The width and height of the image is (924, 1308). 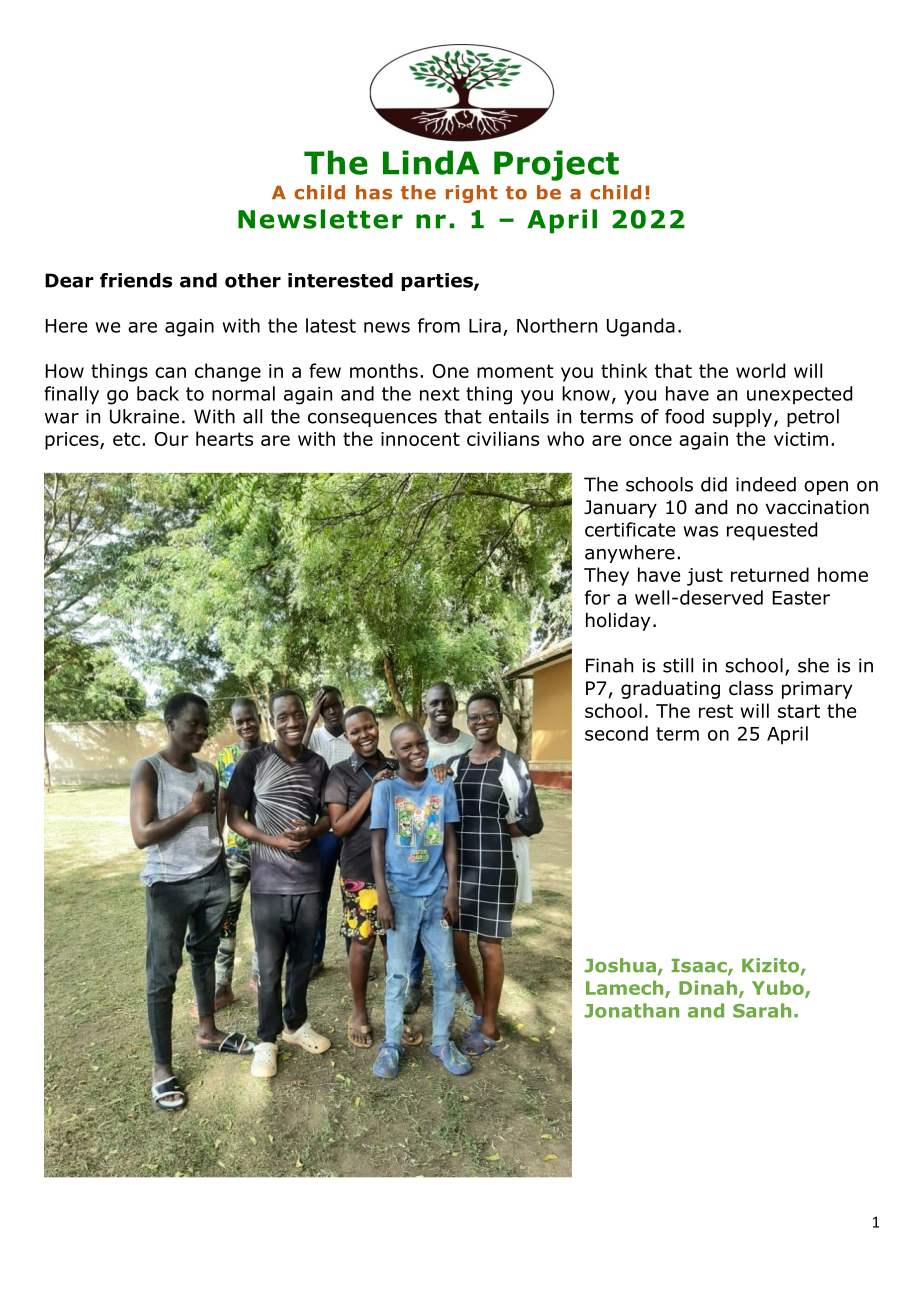 I want to click on Our, so click(x=172, y=439).
